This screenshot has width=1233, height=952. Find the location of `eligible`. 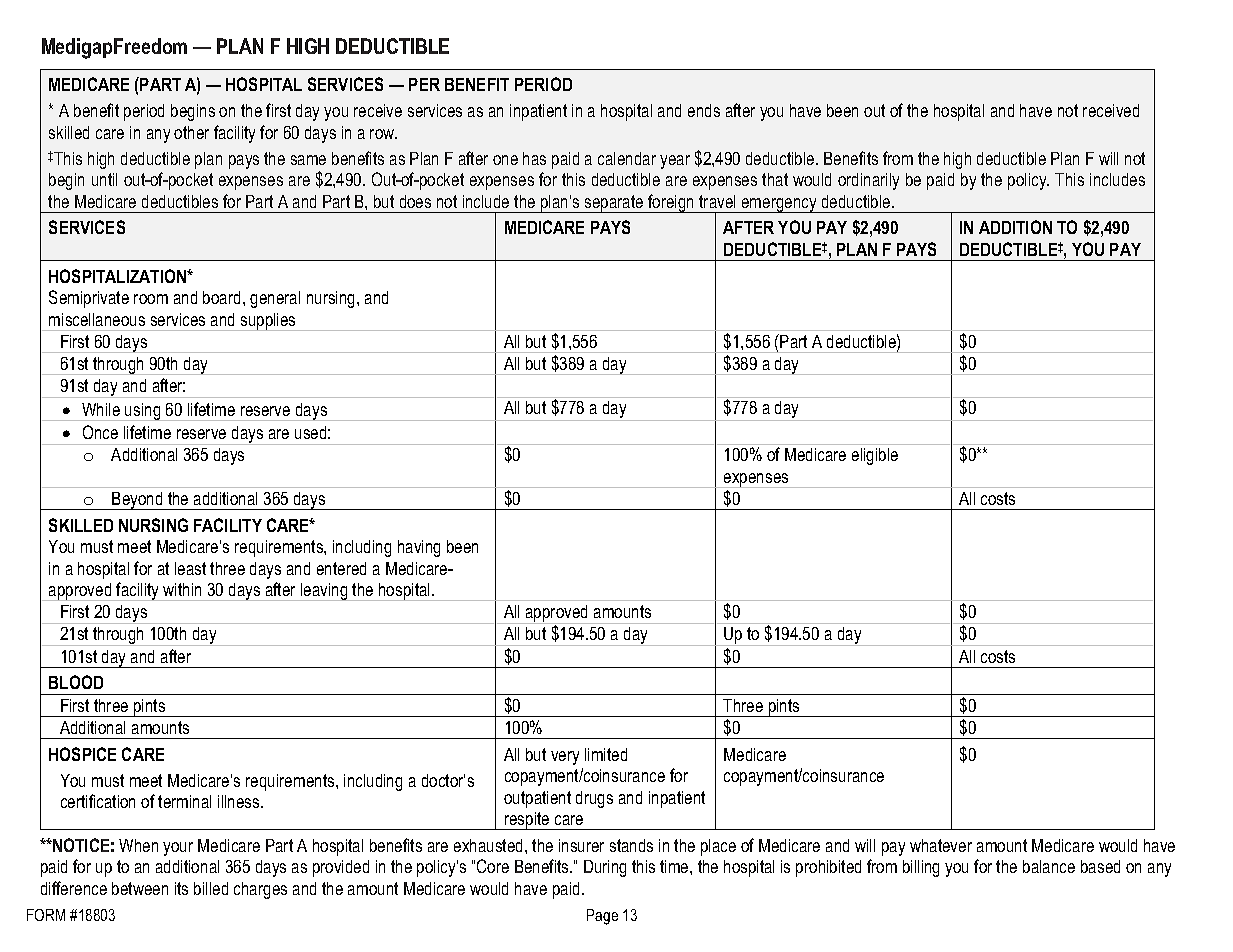

eligible is located at coordinates (875, 456).
